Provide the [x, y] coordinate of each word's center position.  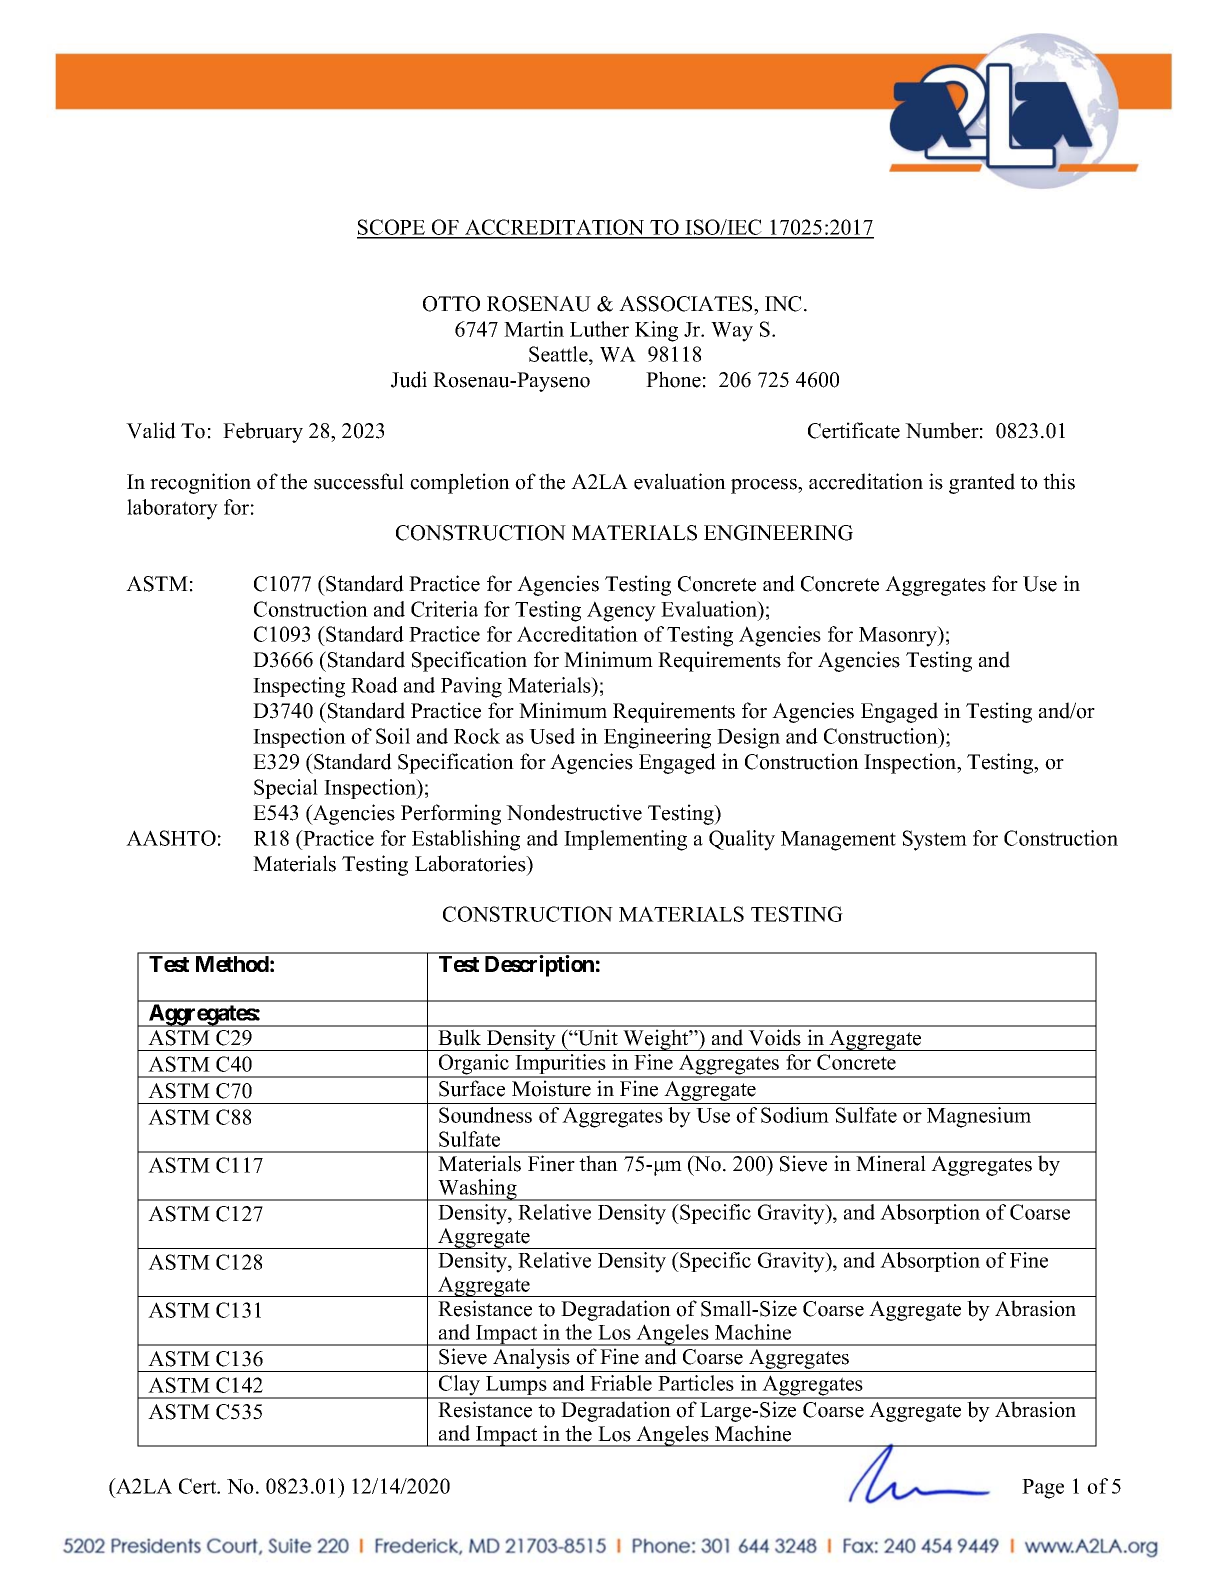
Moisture [551, 1088]
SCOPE [392, 228]
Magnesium [979, 1117]
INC [783, 304]
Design [748, 738]
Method [232, 964]
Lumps [516, 1387]
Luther [599, 329]
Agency [621, 611]
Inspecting [299, 687]
